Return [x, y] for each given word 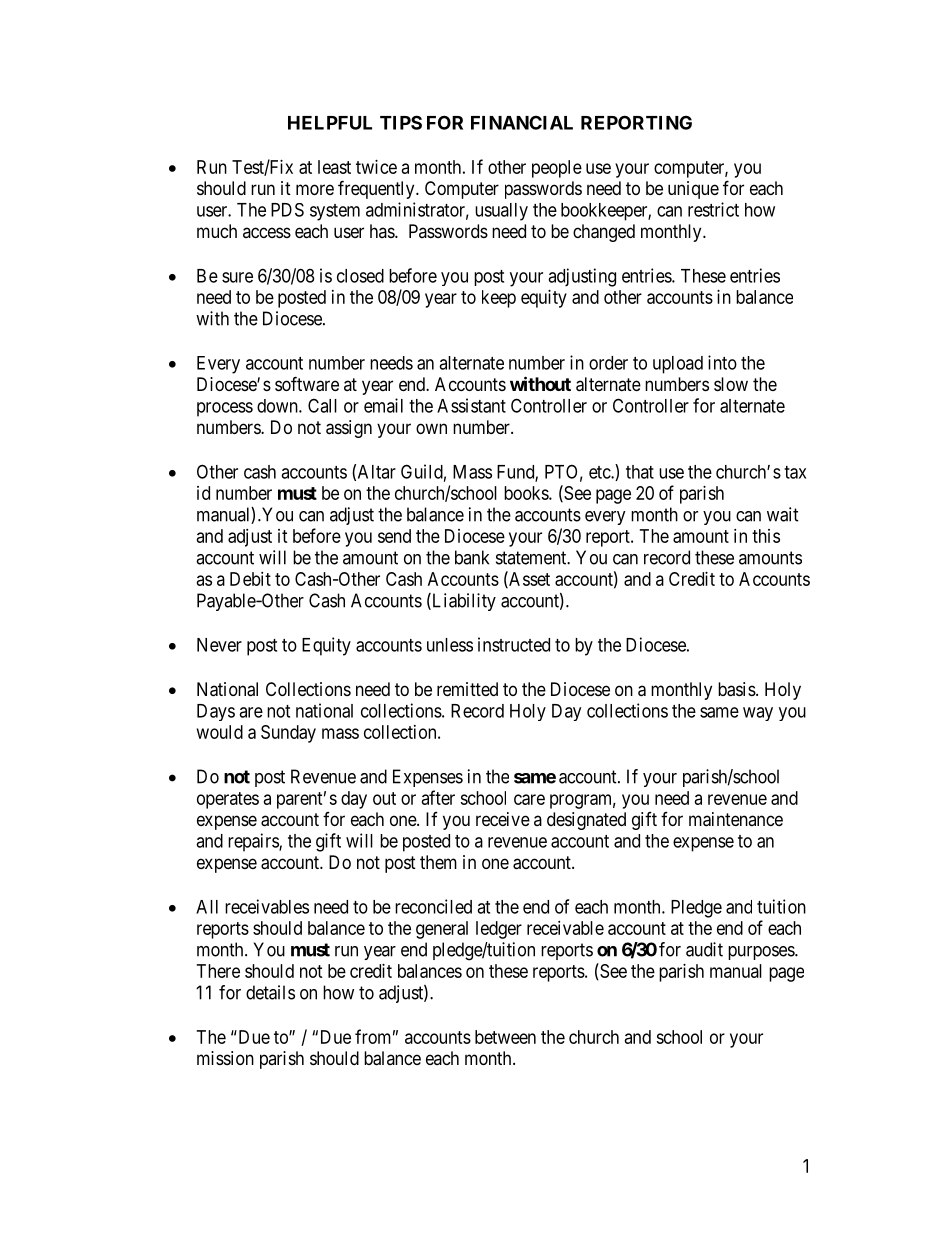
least [334, 167]
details [270, 992]
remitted [467, 689]
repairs [254, 842]
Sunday [288, 734]
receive [503, 819]
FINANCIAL [522, 122]
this [766, 536]
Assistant [471, 405]
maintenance [736, 819]
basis [737, 689]
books [527, 493]
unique [693, 190]
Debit [250, 579]
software [307, 384]
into [722, 362]
